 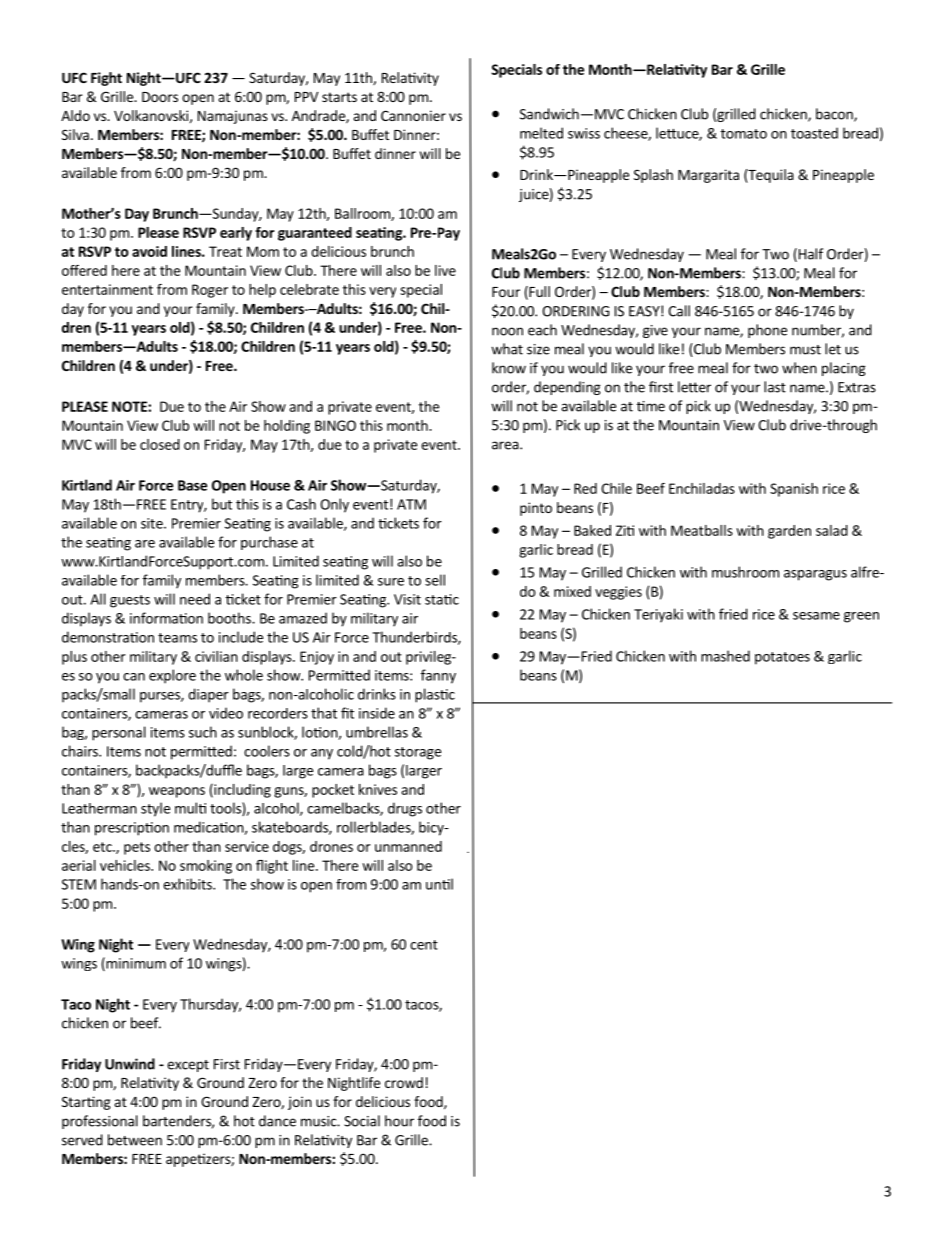 I want to click on toasted, so click(x=814, y=133).
